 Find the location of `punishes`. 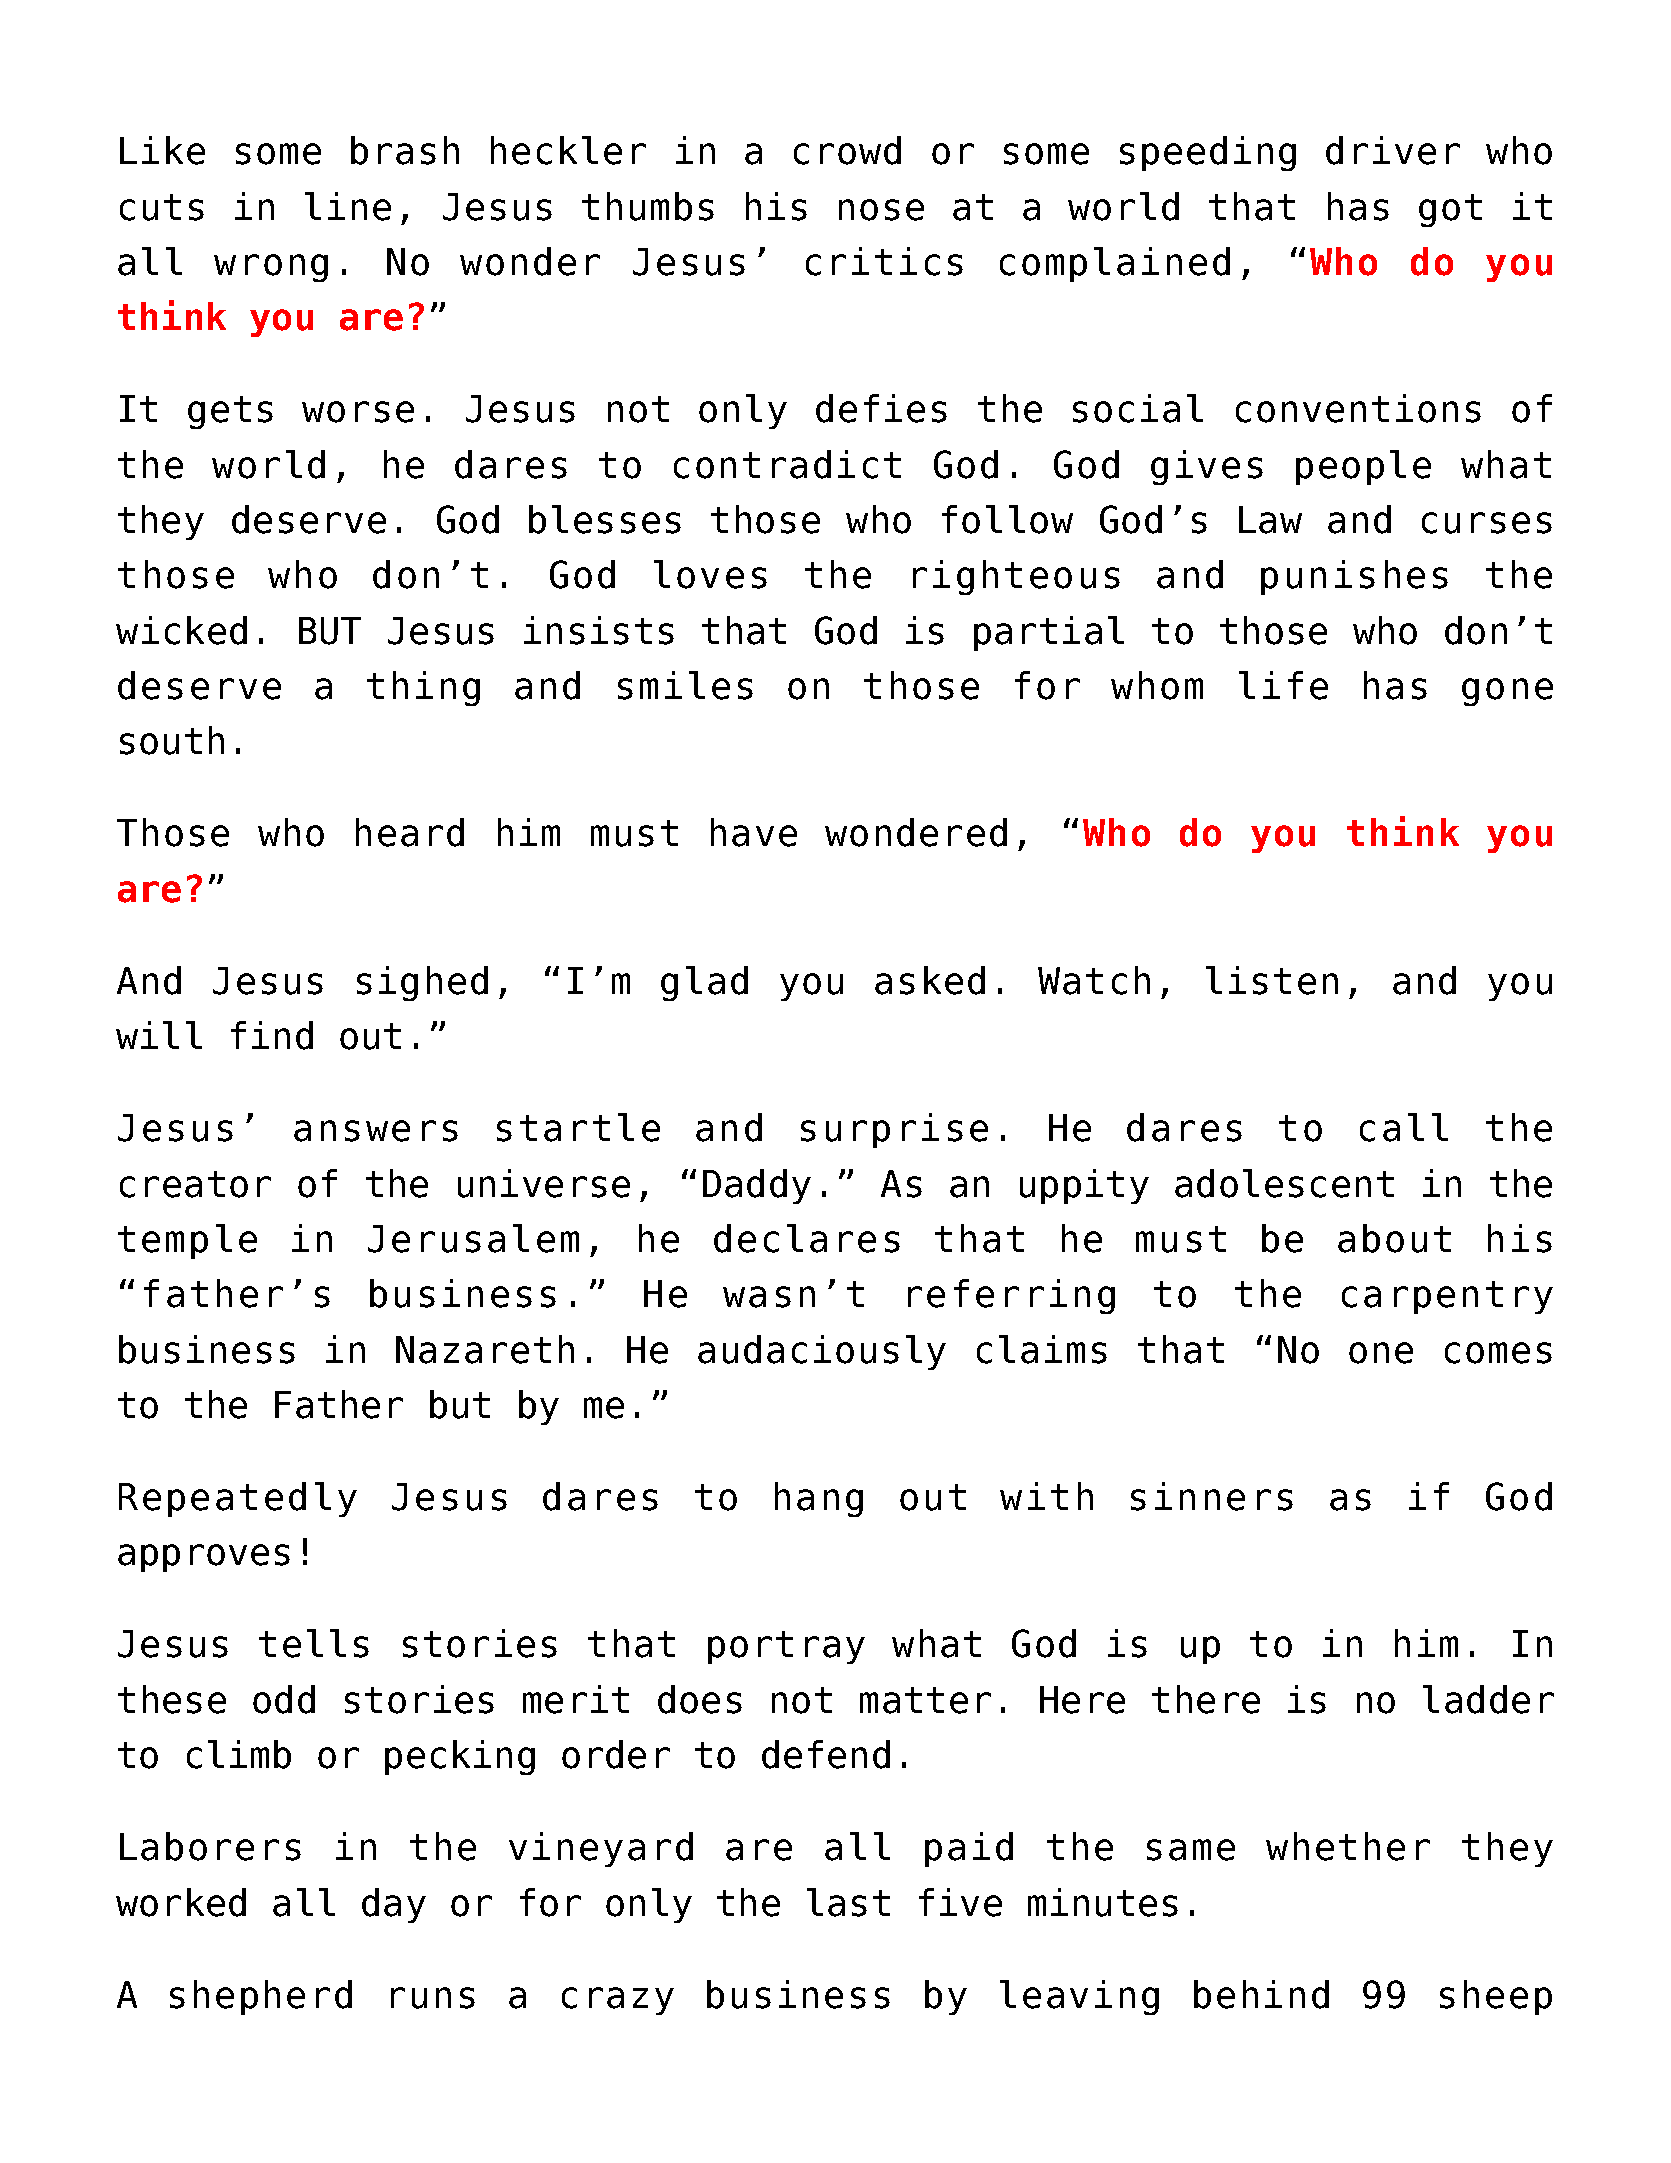

punishes is located at coordinates (1354, 577).
